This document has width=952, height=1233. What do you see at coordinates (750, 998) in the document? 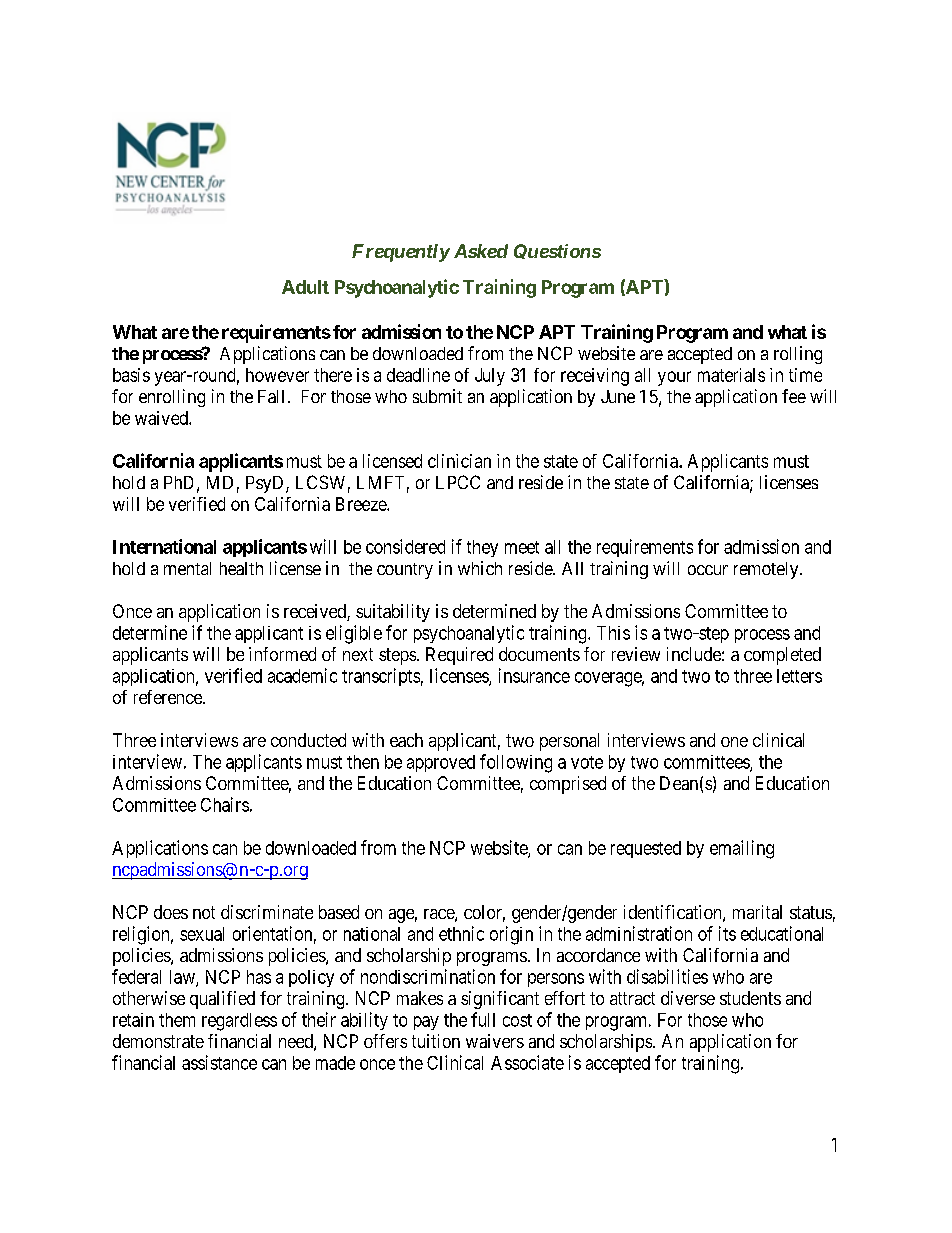
I see `students` at bounding box center [750, 998].
